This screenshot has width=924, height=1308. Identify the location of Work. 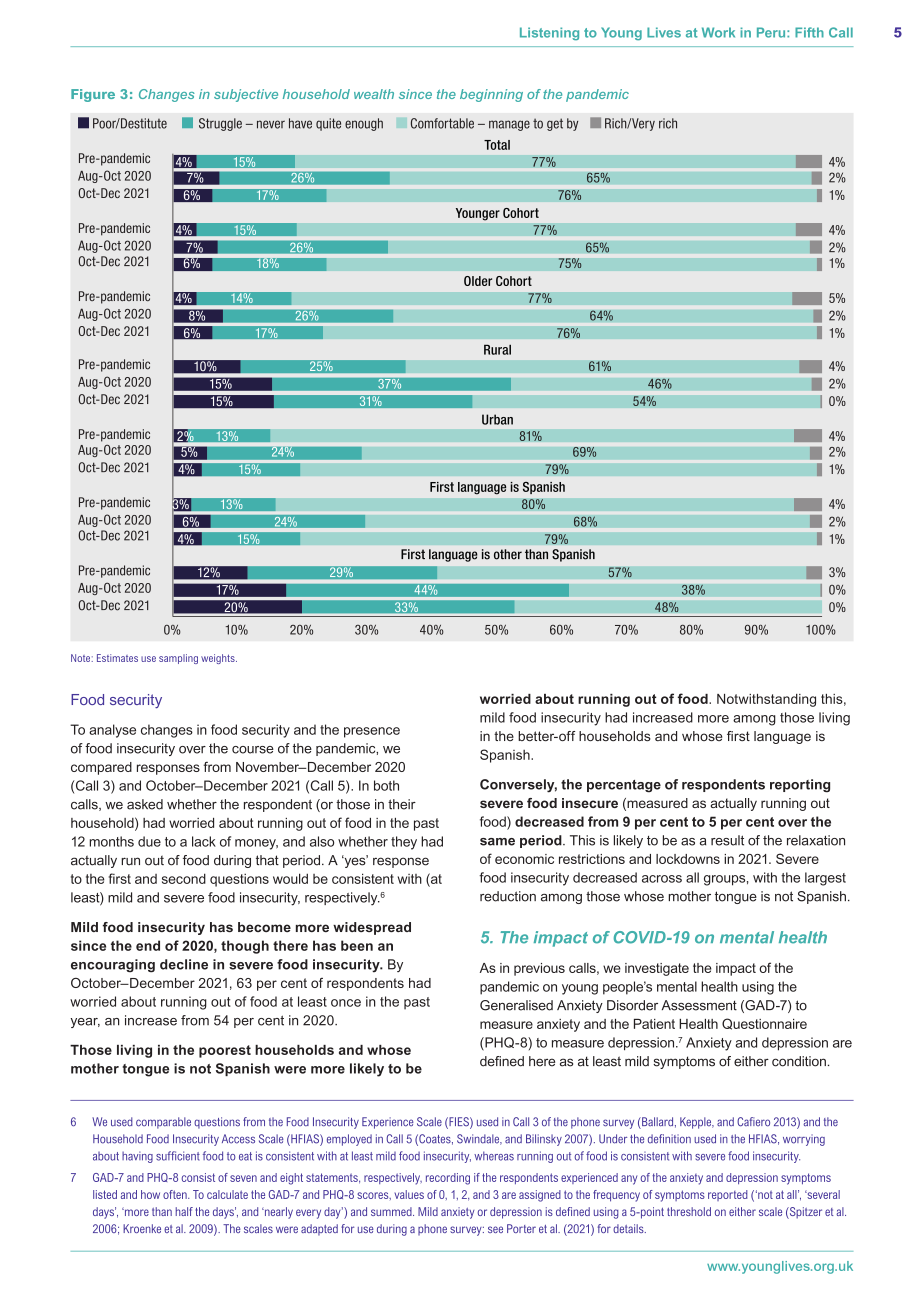
(718, 32).
